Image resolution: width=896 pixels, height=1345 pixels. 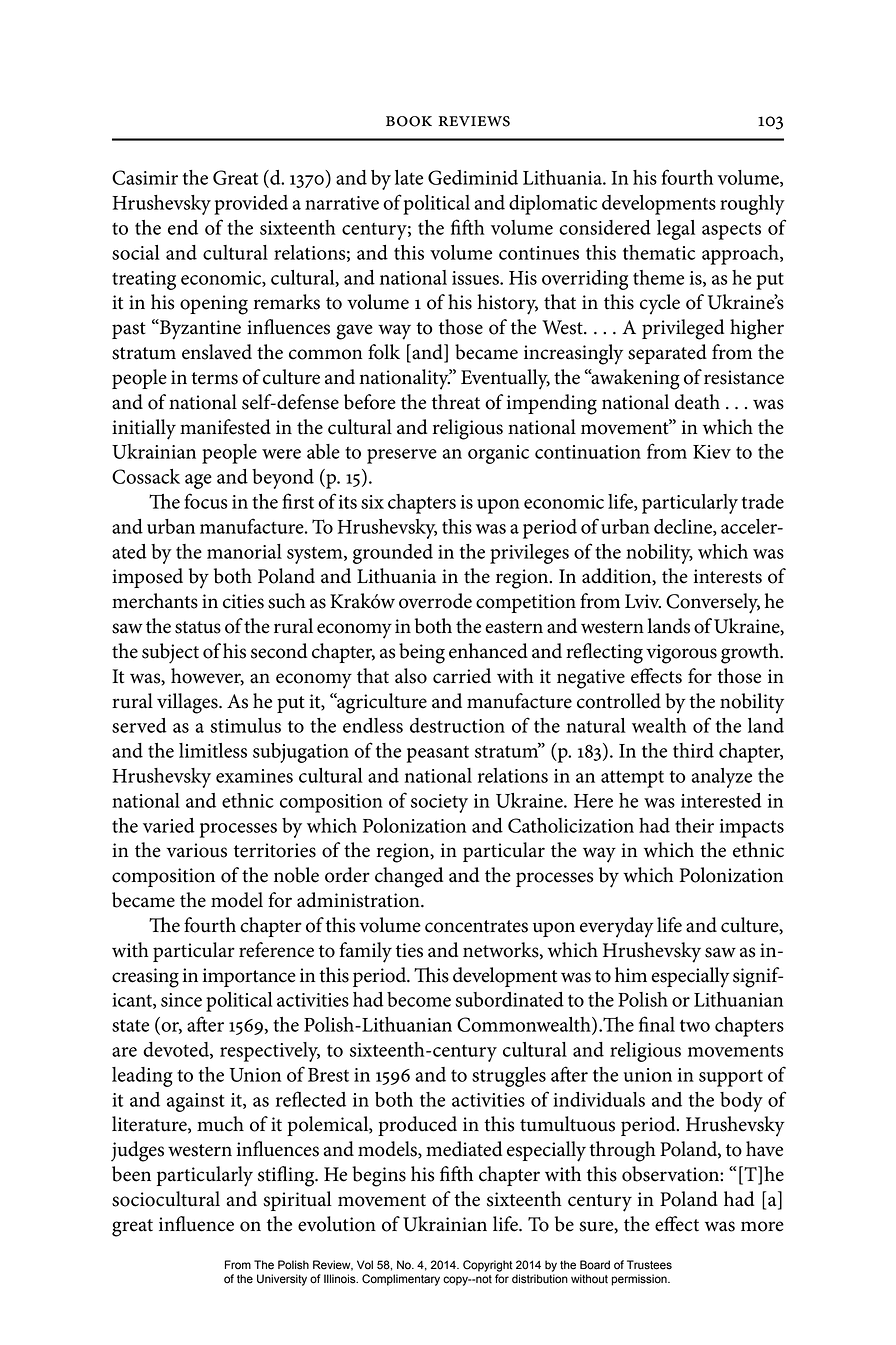 I want to click on interests, so click(x=728, y=576).
